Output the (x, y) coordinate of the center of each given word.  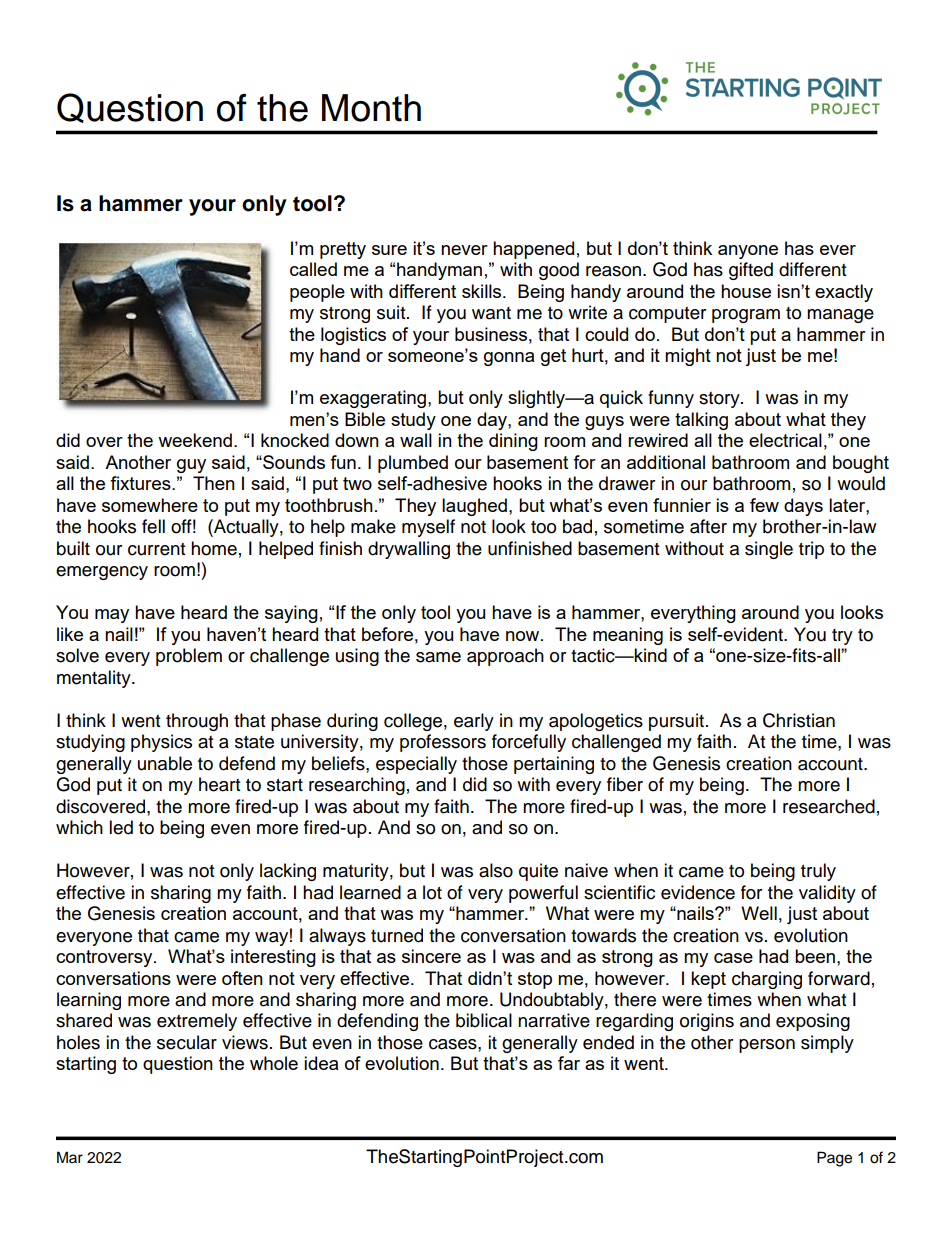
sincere (431, 956)
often (242, 978)
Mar (70, 1157)
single (769, 550)
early (474, 722)
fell (153, 526)
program (746, 316)
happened (533, 250)
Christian (799, 720)
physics (161, 743)
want (491, 313)
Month (371, 108)
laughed (474, 507)
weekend (195, 440)
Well (759, 913)
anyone (748, 252)
